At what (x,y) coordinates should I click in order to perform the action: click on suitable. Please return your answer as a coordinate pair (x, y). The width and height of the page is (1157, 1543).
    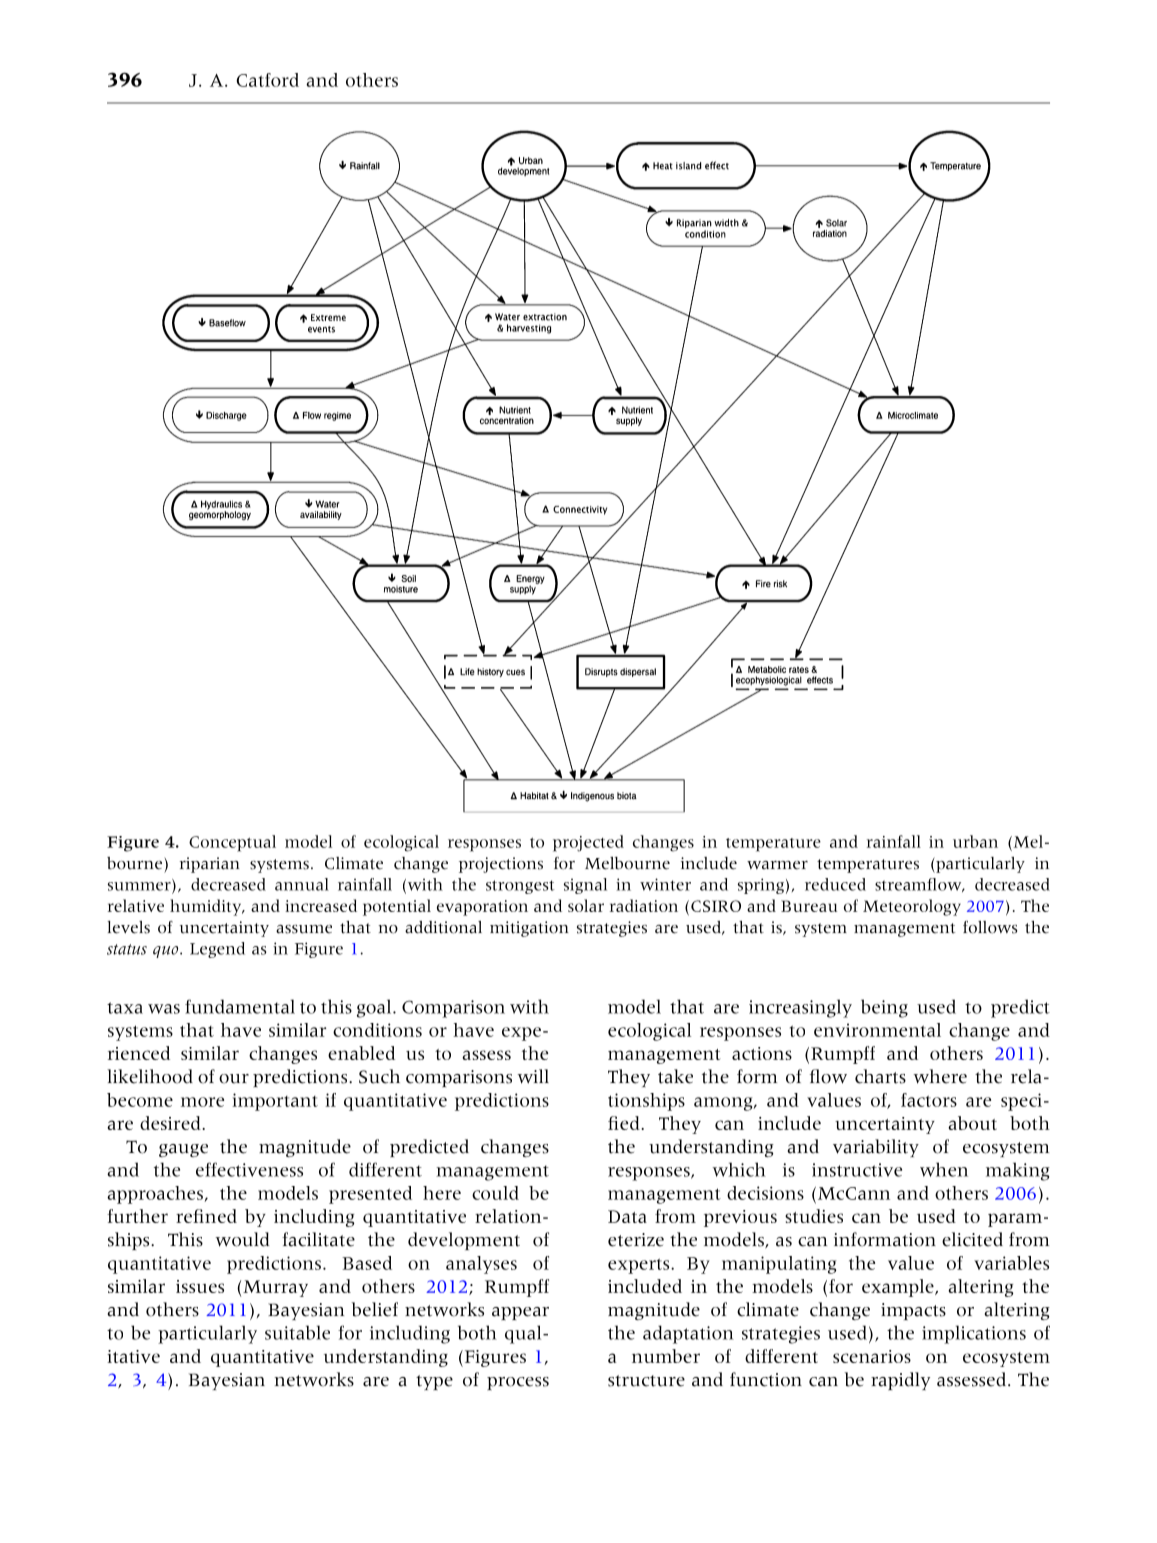
    Looking at the image, I should click on (297, 1332).
